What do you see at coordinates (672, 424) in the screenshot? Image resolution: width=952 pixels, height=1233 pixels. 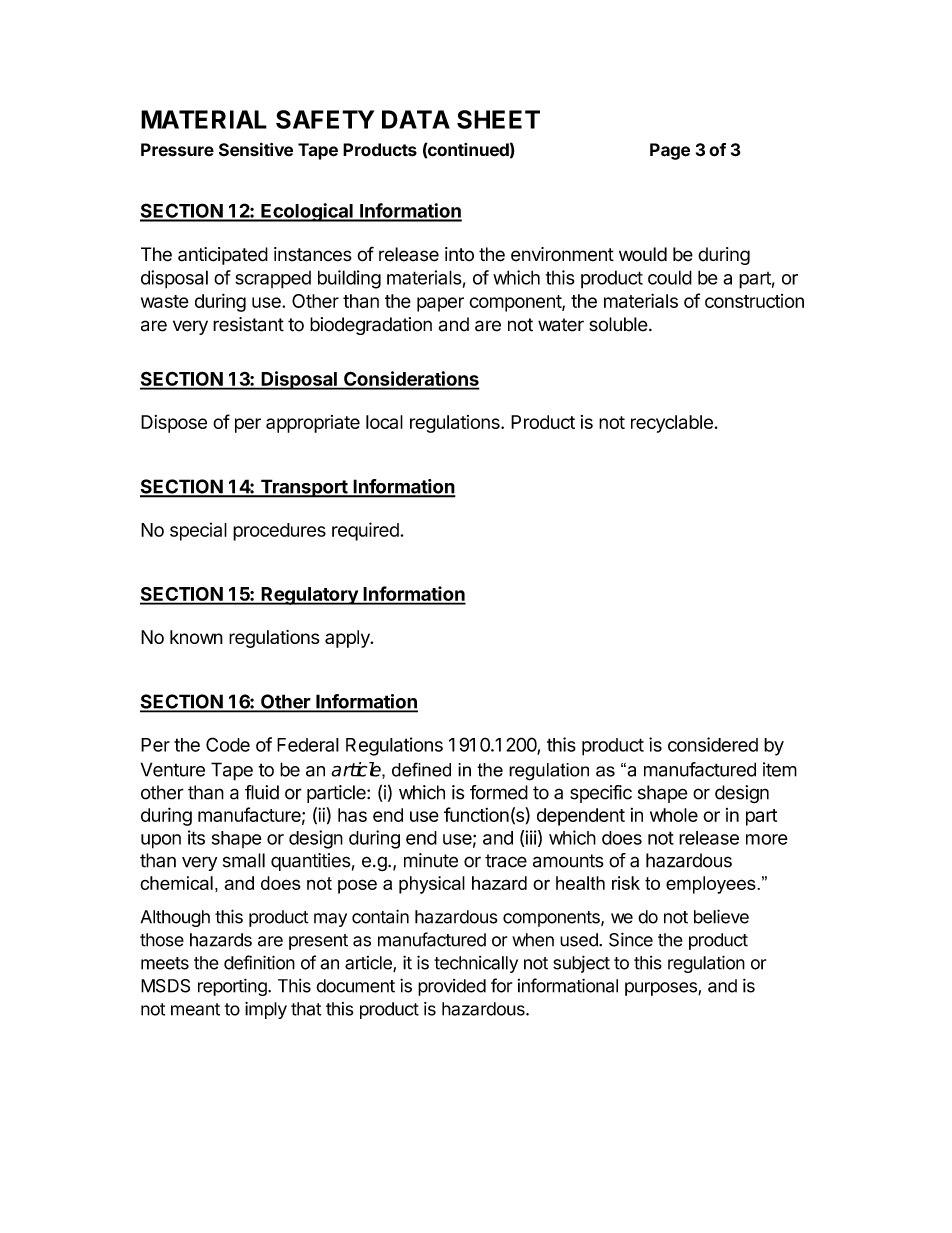 I see `recyclable` at bounding box center [672, 424].
